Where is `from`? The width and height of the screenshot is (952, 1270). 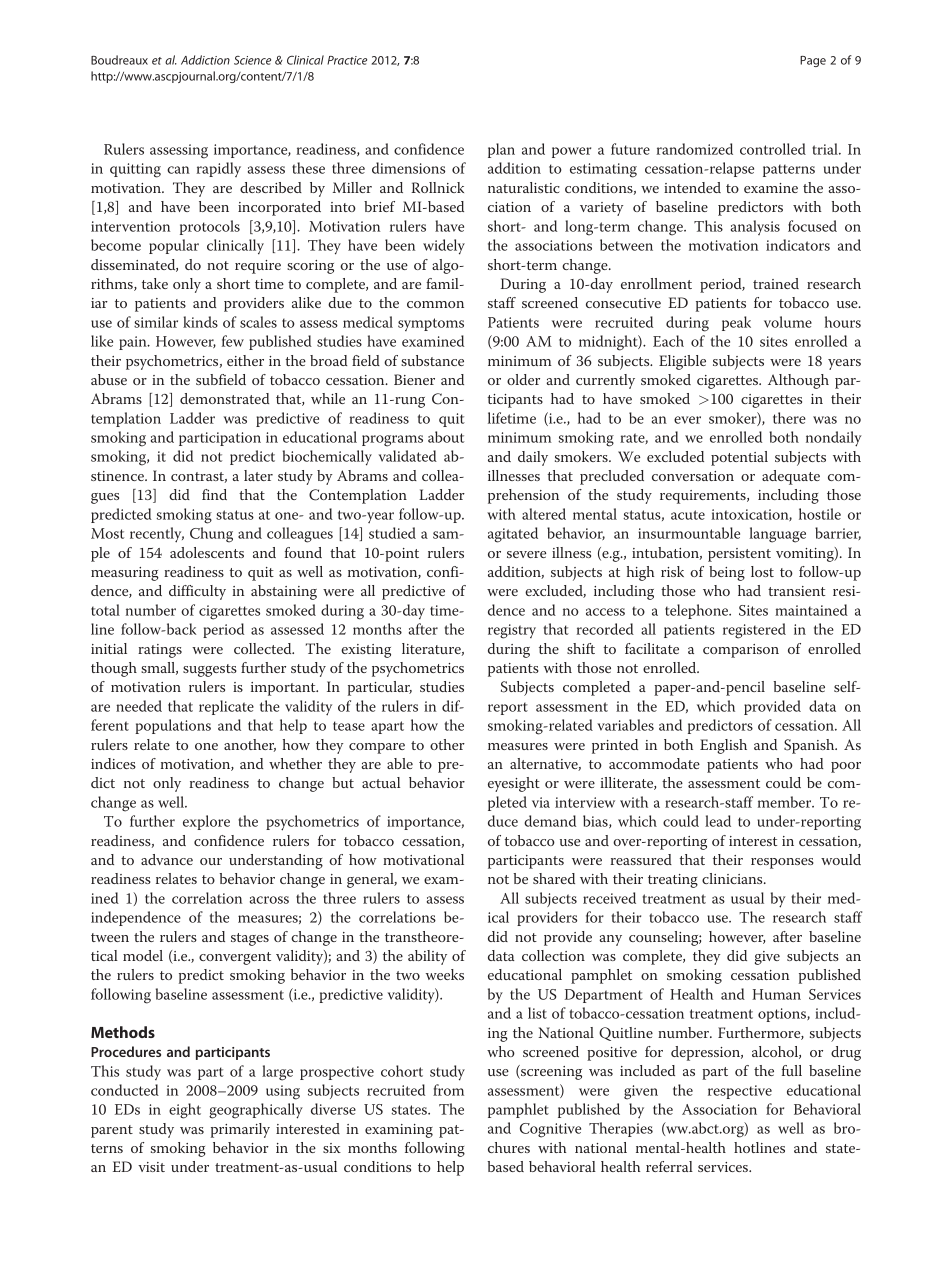
from is located at coordinates (448, 1090).
